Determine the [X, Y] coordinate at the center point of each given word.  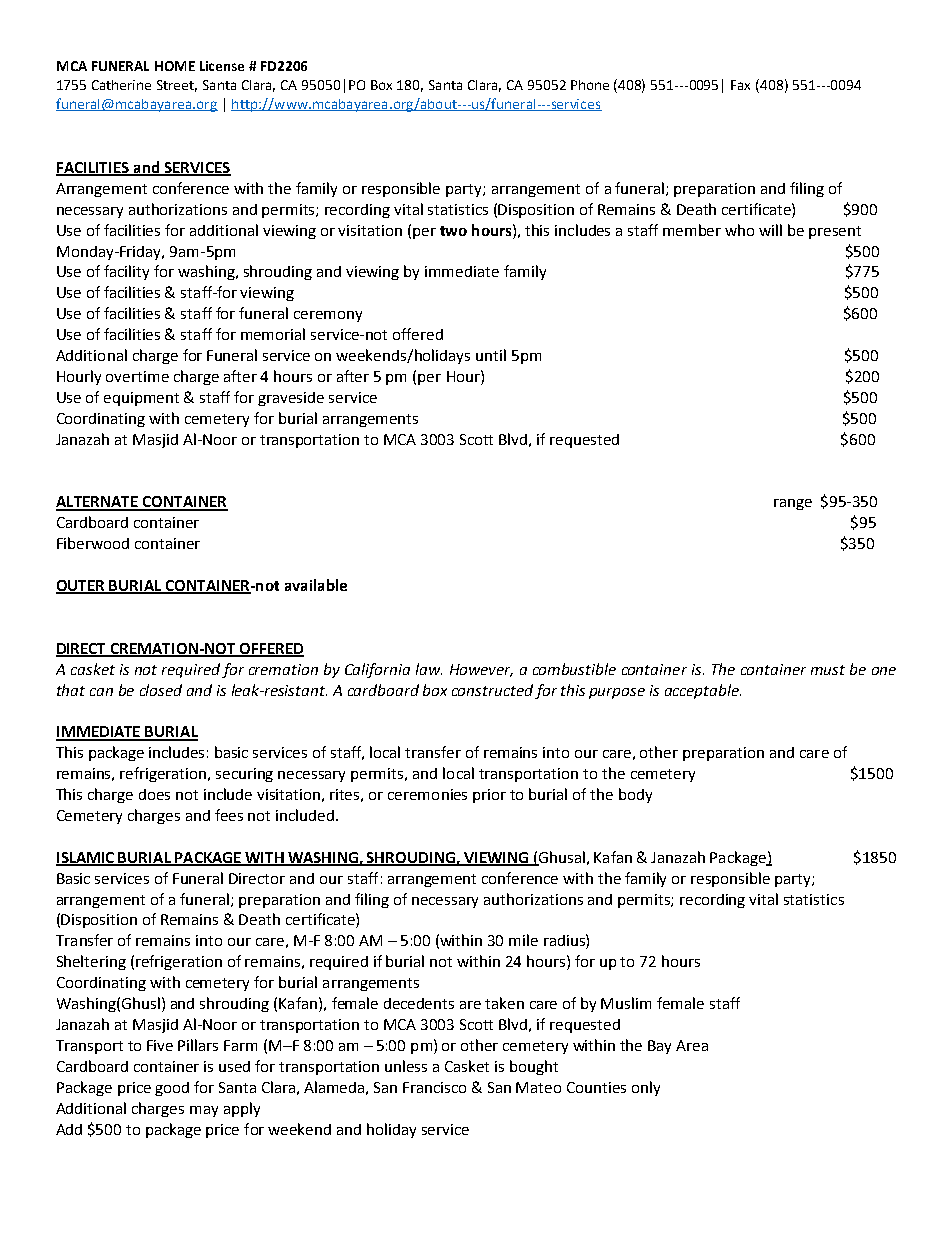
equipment [141, 399]
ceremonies [427, 794]
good [172, 1089]
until [491, 355]
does [154, 794]
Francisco [434, 1087]
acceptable [703, 691]
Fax [740, 85]
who [739, 230]
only [646, 1088]
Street [177, 86]
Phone [590, 85]
